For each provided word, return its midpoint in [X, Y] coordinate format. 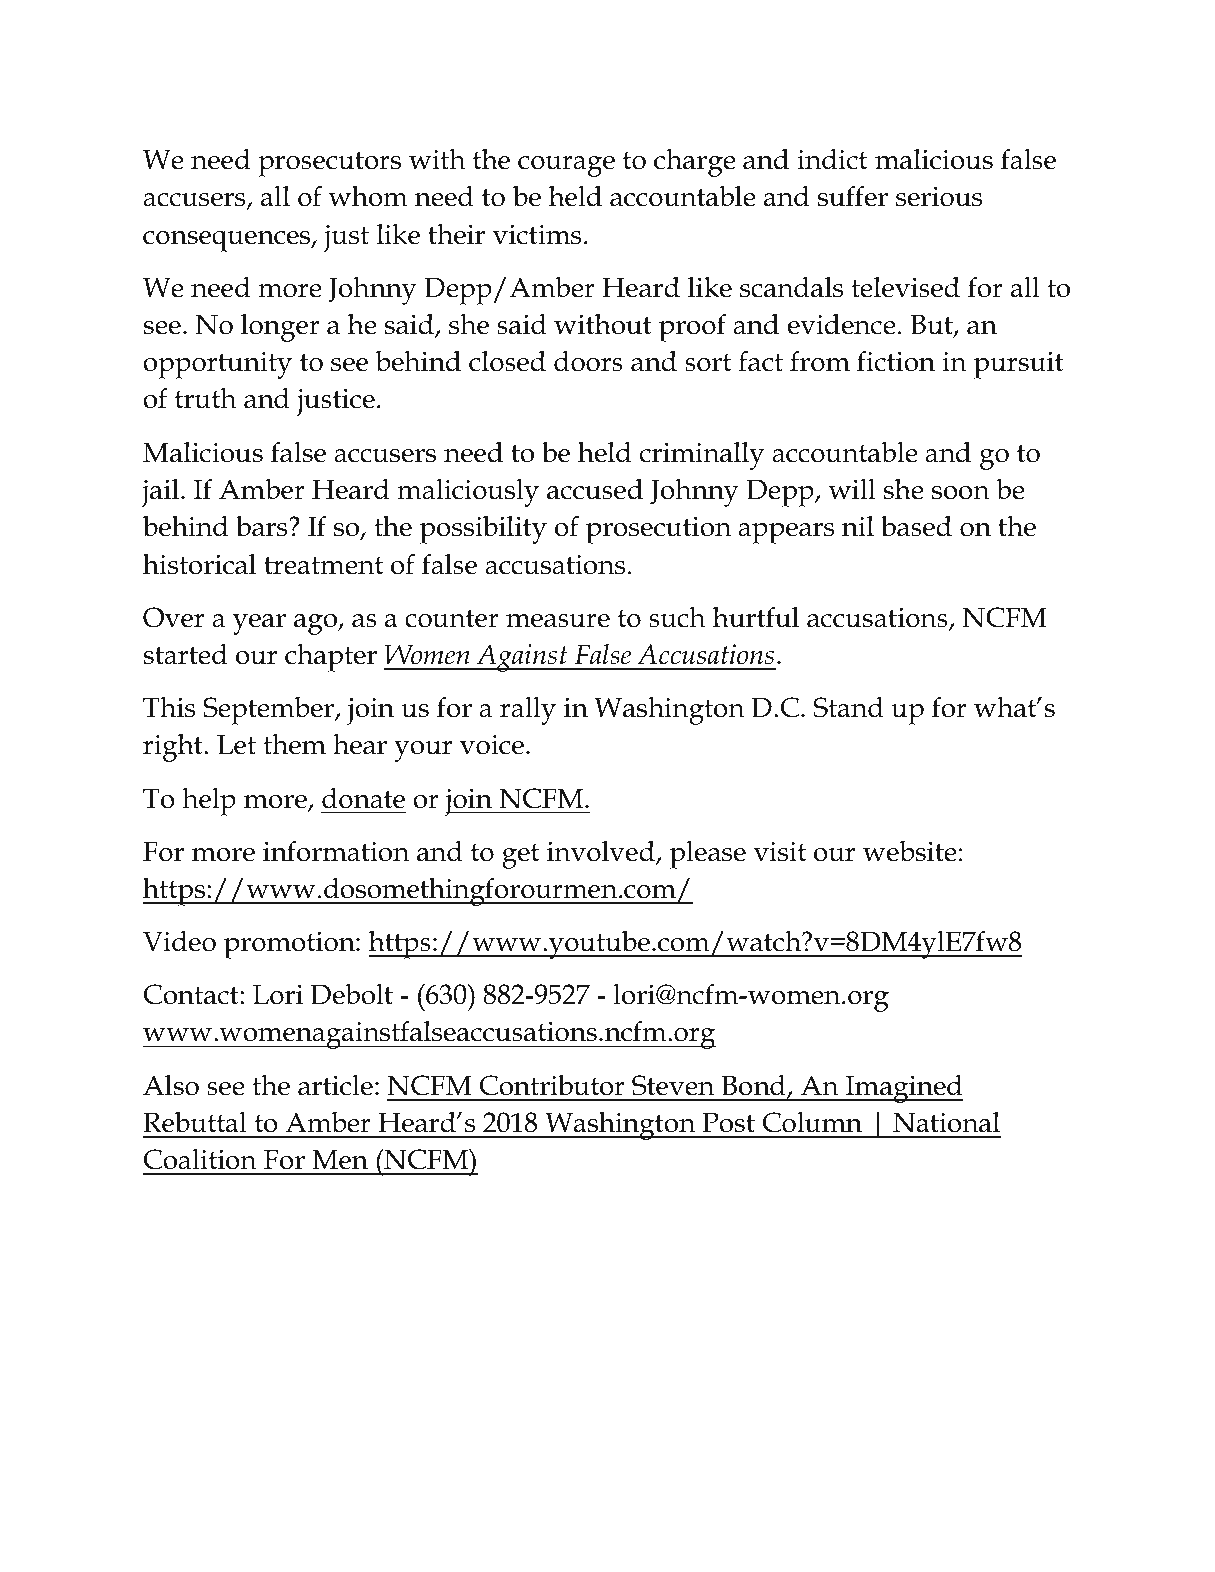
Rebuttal [195, 1122]
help [209, 802]
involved [602, 852]
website [910, 851]
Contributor [552, 1085]
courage [566, 166]
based [916, 526]
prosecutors [329, 164]
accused [595, 489]
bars [263, 526]
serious [939, 197]
